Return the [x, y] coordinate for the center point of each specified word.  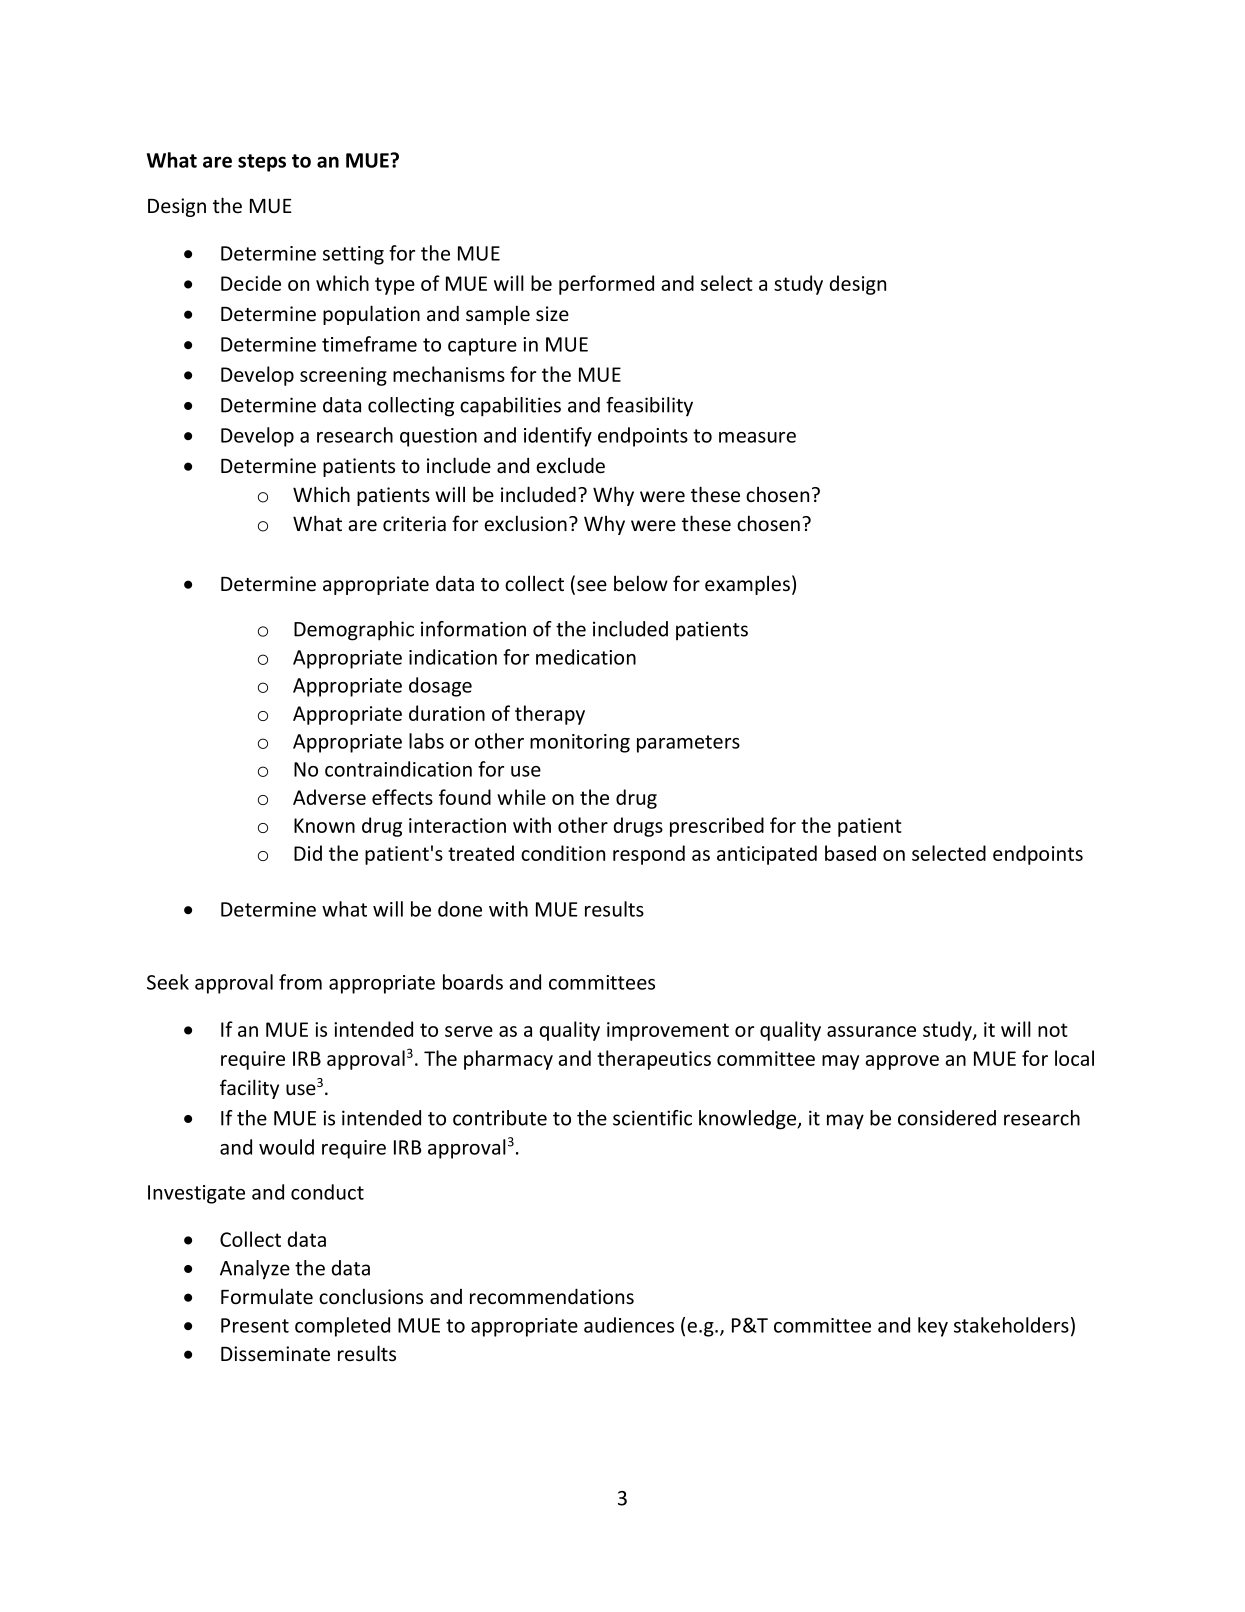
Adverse [329, 797]
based [850, 853]
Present [255, 1325]
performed [606, 285]
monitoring [580, 743]
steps [262, 163]
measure [757, 437]
